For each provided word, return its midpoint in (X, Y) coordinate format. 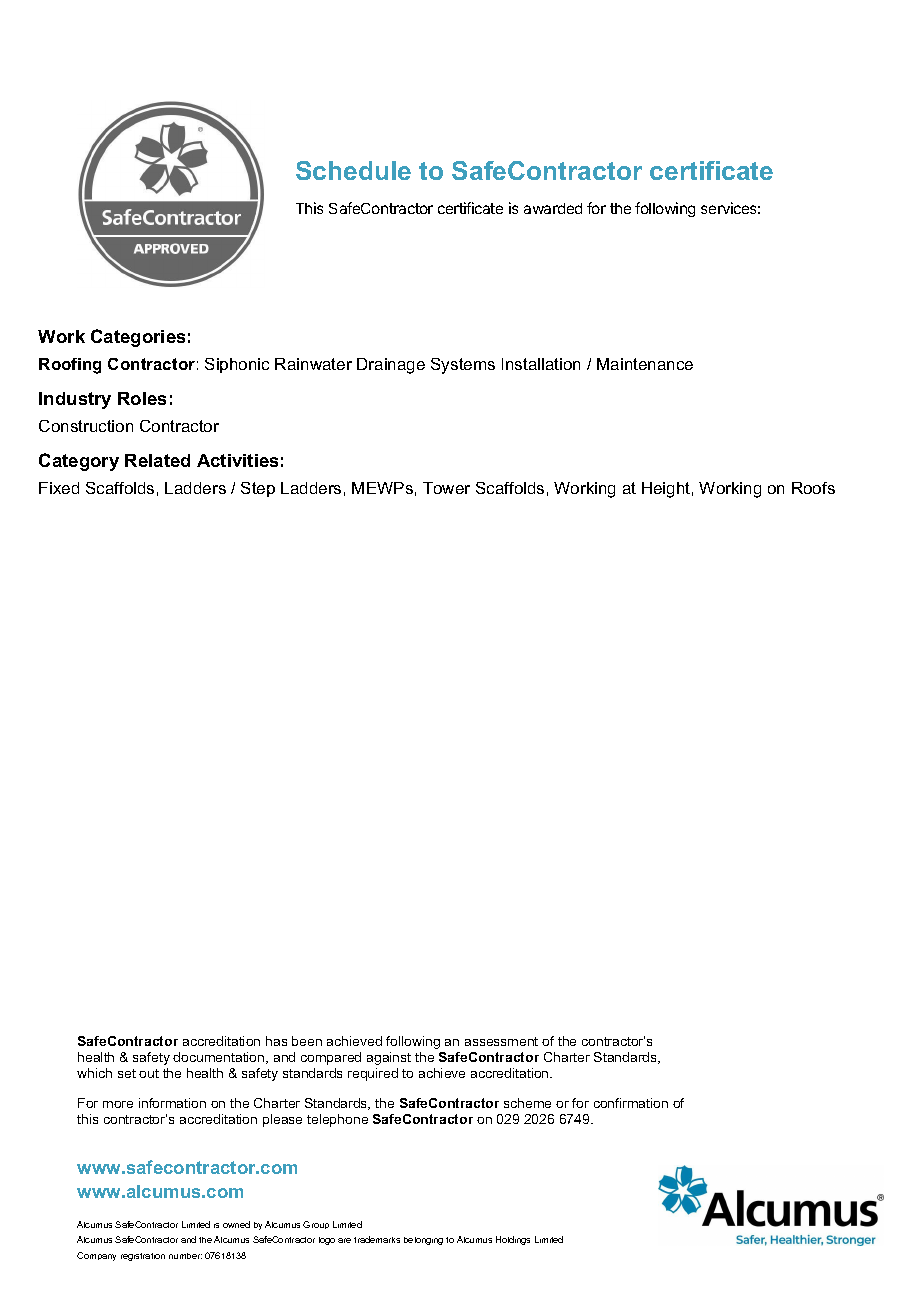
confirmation (631, 1103)
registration (143, 1257)
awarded (553, 208)
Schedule (353, 170)
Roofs (813, 488)
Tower (446, 488)
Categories (138, 338)
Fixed (59, 488)
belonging (423, 1241)
